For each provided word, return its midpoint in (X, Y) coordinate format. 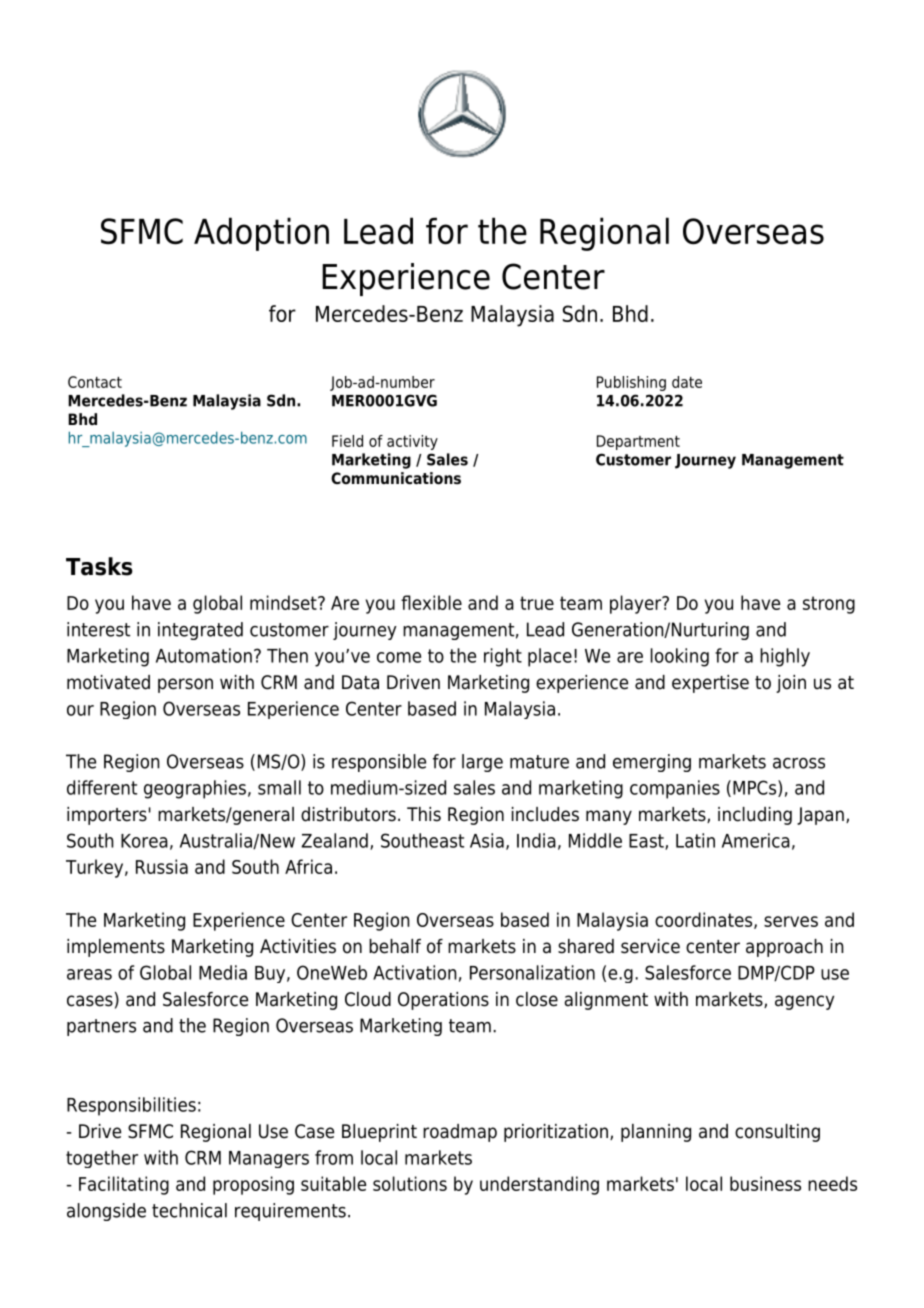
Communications (396, 478)
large (482, 763)
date (687, 382)
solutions (410, 1183)
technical (189, 1210)
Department (638, 442)
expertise (710, 684)
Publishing (631, 383)
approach (784, 948)
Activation (415, 972)
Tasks (99, 566)
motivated (108, 682)
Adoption (261, 234)
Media (223, 972)
